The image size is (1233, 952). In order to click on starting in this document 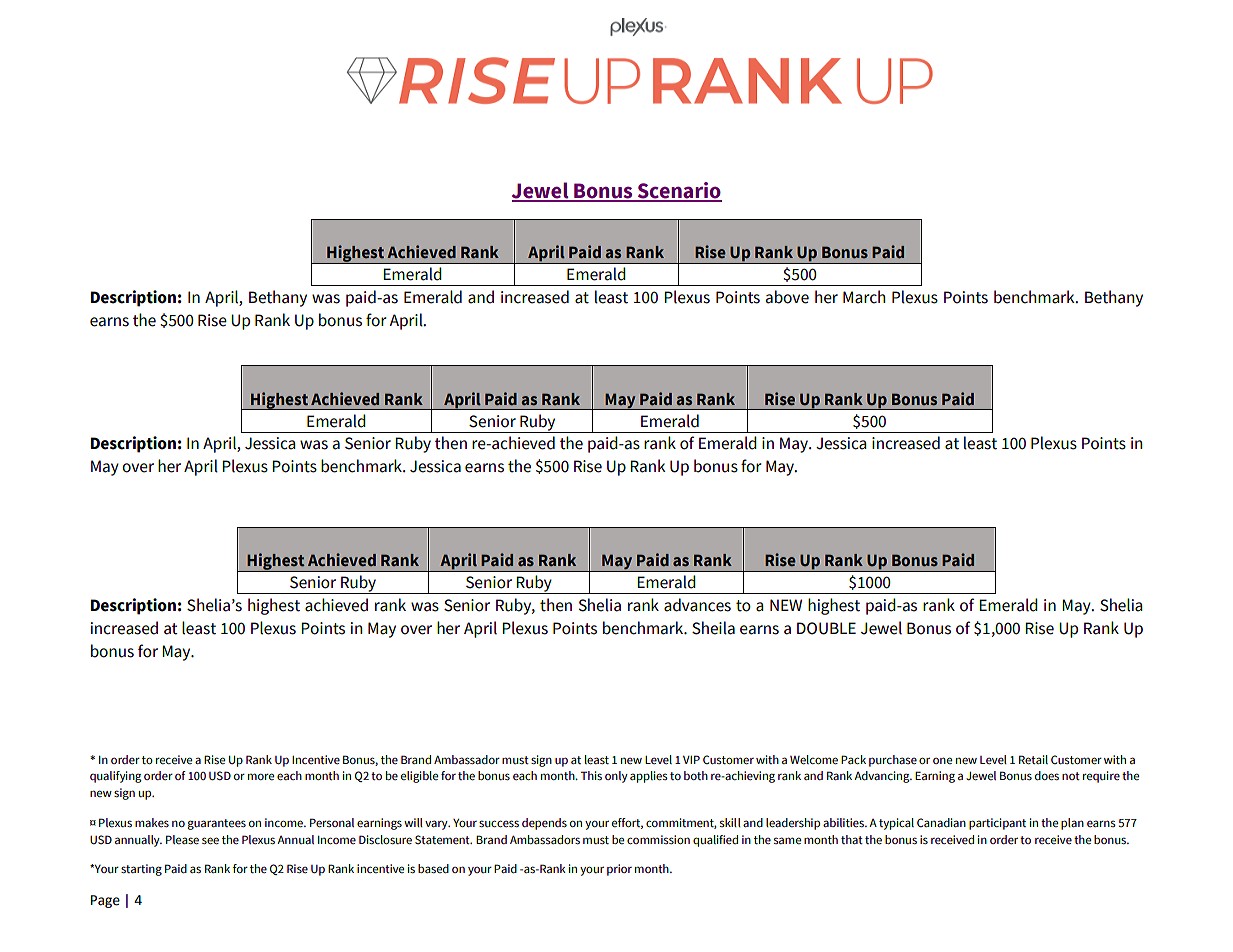, I will do `click(141, 870)`.
